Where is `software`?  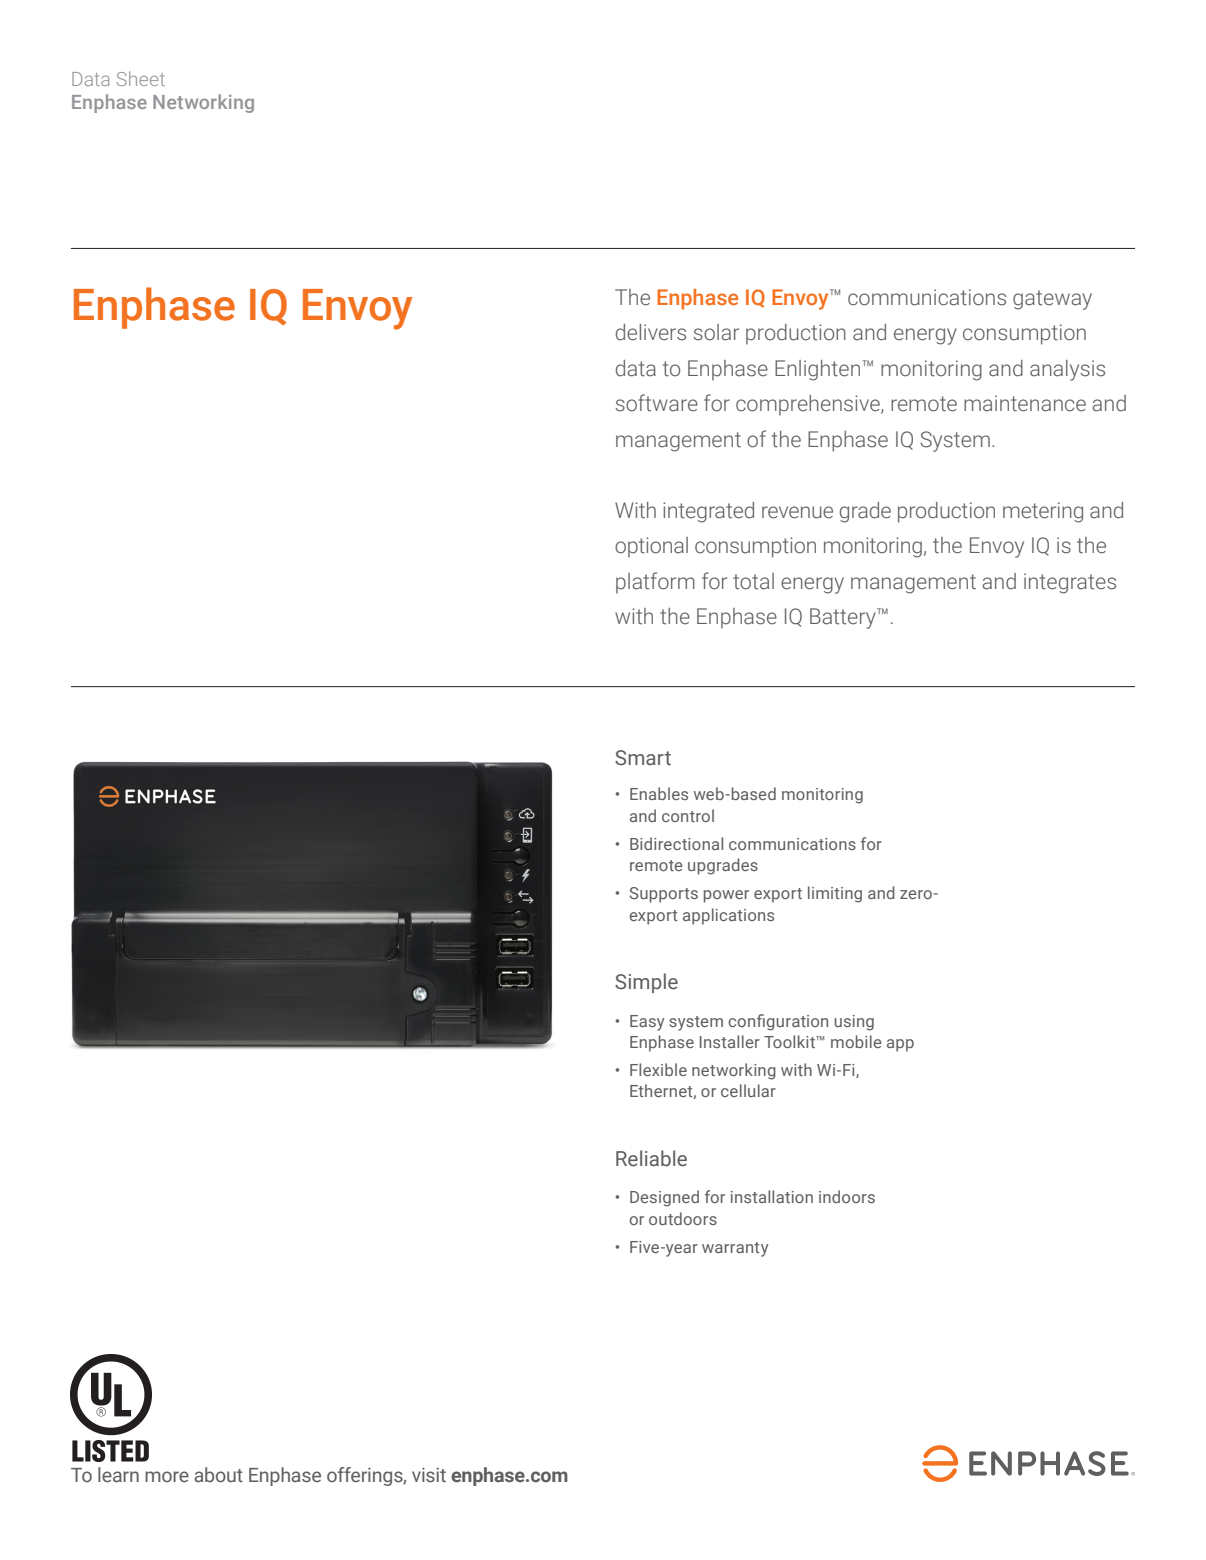
software is located at coordinates (657, 403).
